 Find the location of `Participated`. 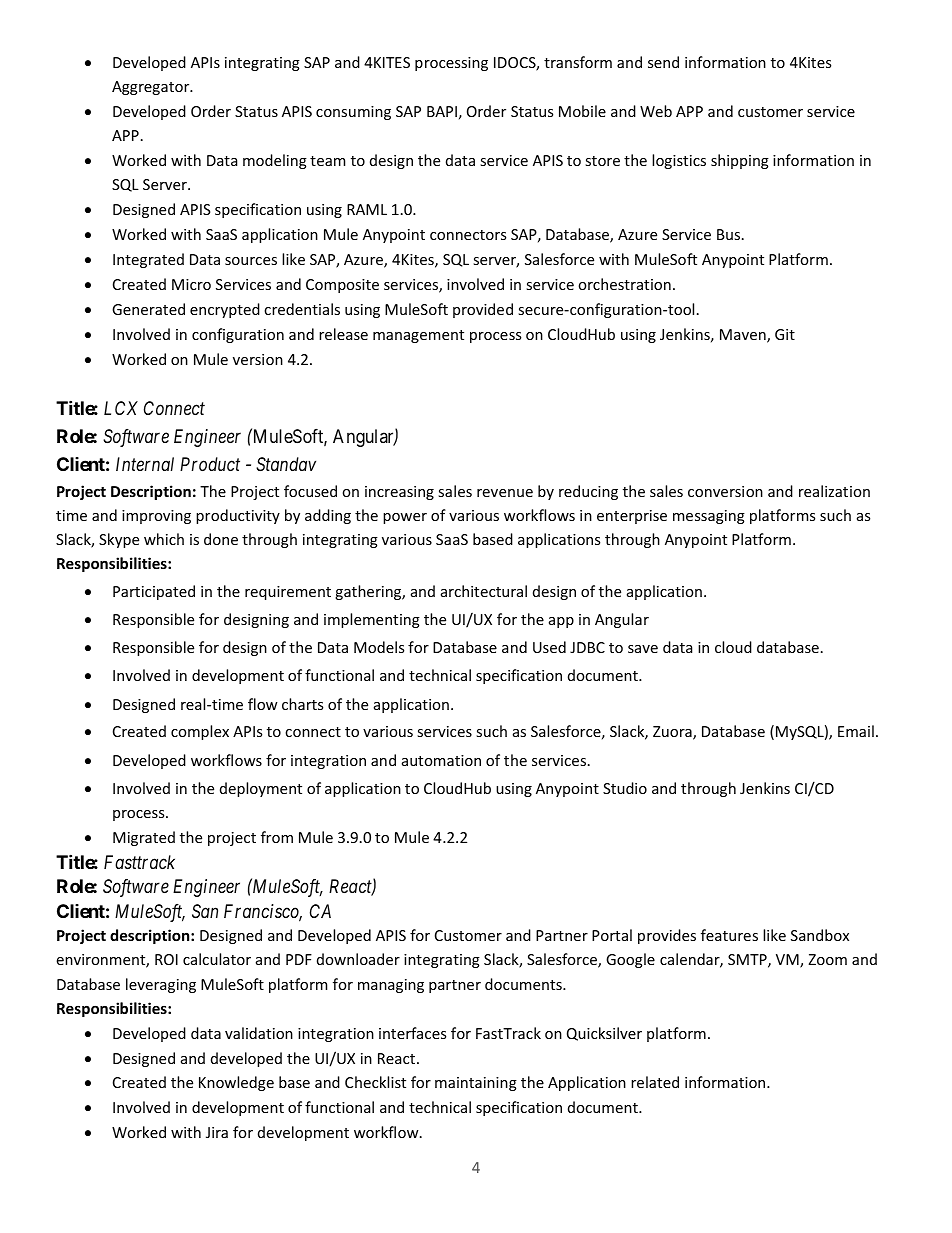

Participated is located at coordinates (154, 592).
